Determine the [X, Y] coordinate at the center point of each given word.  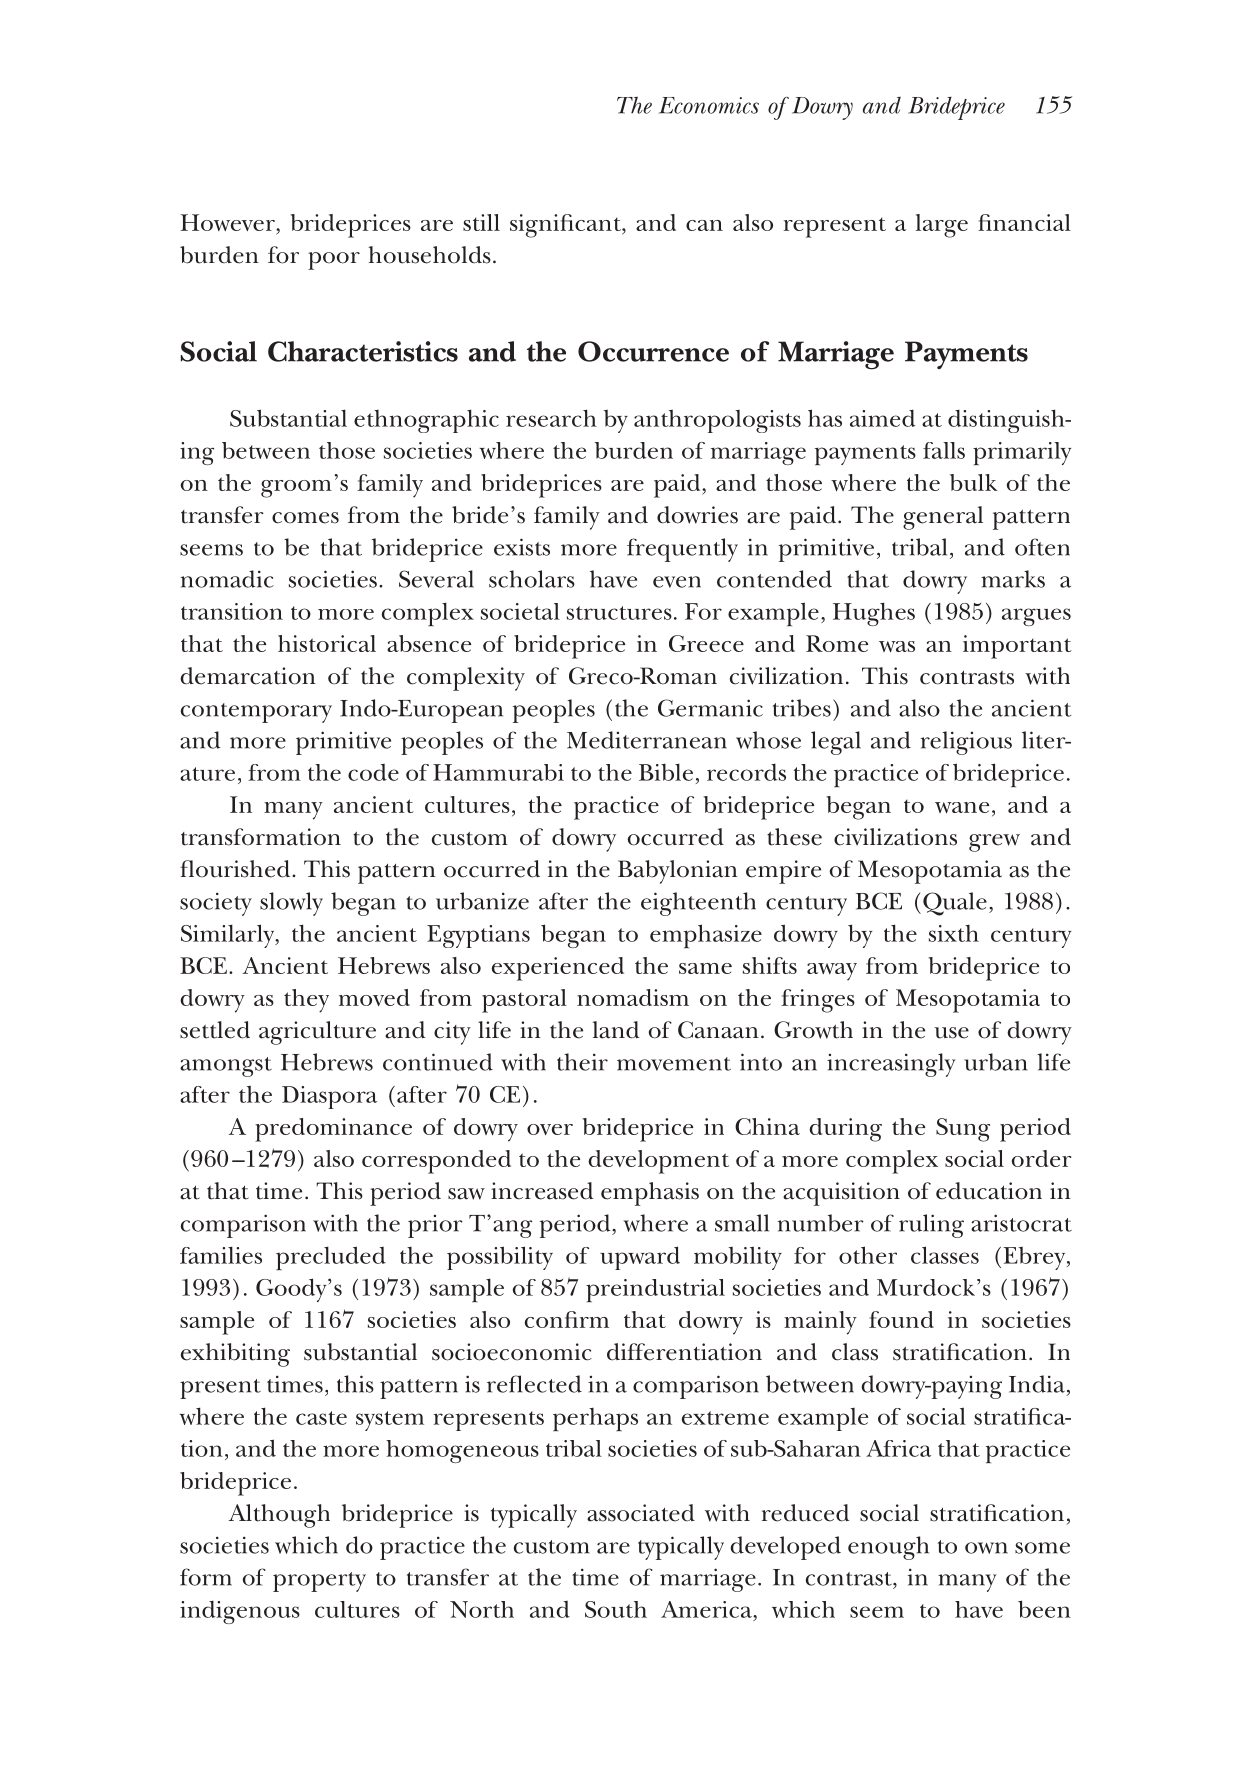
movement [674, 1064]
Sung [963, 1130]
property [319, 1582]
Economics [709, 105]
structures [619, 613]
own [986, 1548]
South [616, 1609]
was [897, 646]
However [228, 222]
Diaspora [329, 1097]
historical [327, 643]
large [942, 226]
